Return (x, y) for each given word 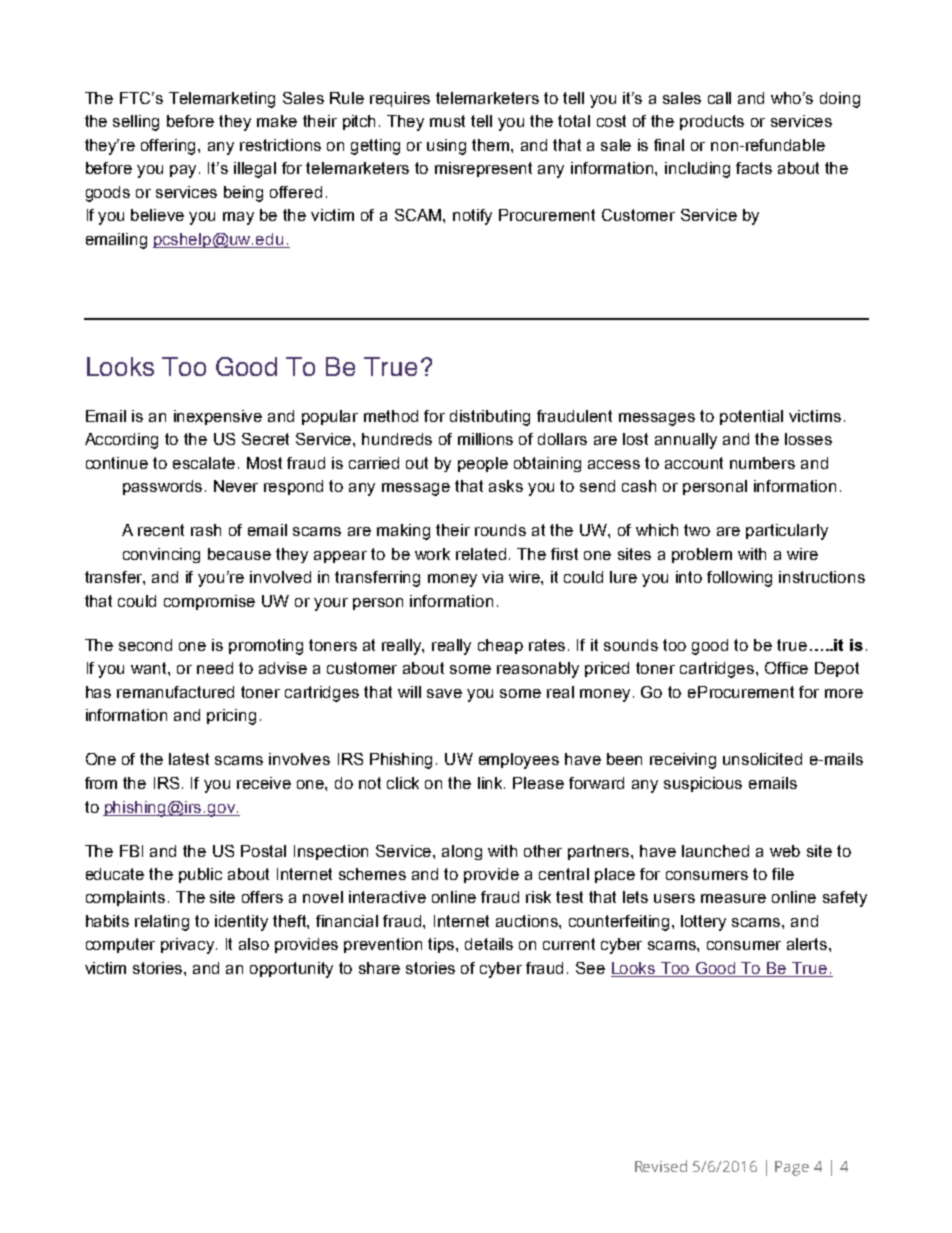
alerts (808, 944)
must (447, 121)
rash (206, 530)
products (712, 122)
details (489, 944)
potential (751, 417)
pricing (231, 717)
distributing (490, 418)
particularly (787, 532)
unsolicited (762, 759)
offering (170, 147)
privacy (189, 946)
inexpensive (218, 417)
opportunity (291, 970)
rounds (500, 530)
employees (519, 761)
